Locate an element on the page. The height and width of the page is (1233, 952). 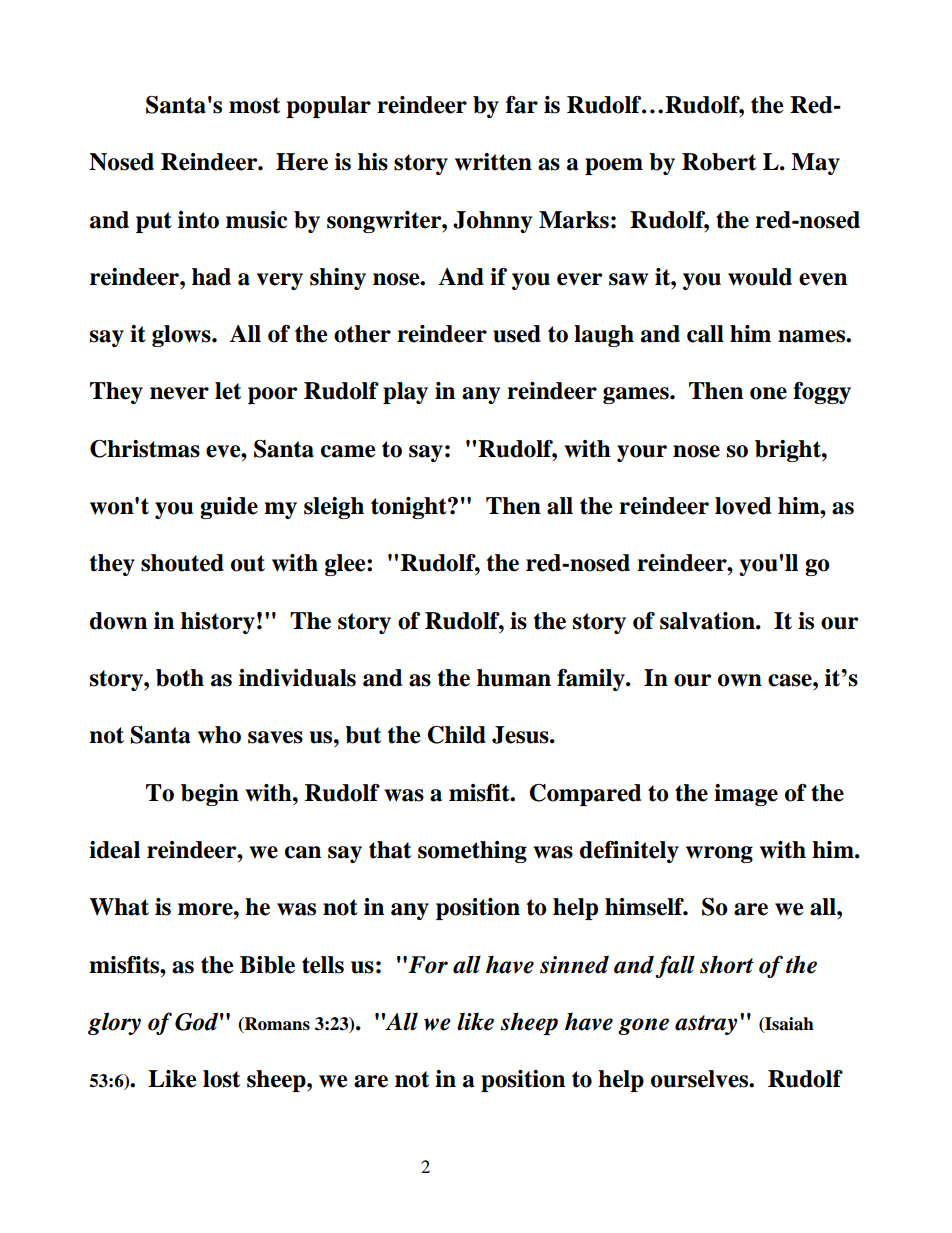
who is located at coordinates (219, 735).
